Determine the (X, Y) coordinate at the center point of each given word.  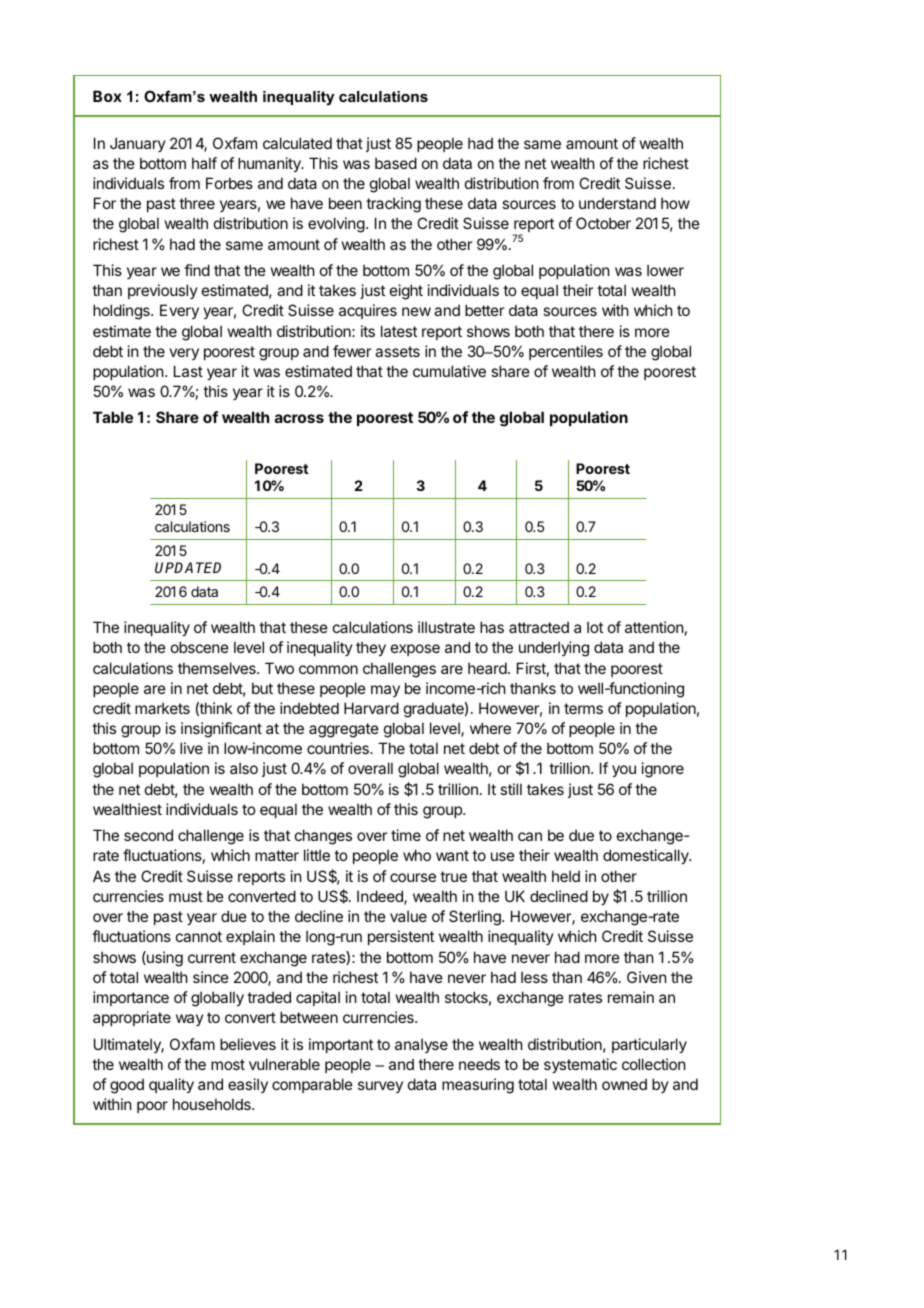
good (127, 1086)
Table (113, 417)
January (138, 144)
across (299, 418)
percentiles (566, 352)
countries (339, 748)
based (396, 163)
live (191, 748)
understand (617, 203)
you (624, 771)
